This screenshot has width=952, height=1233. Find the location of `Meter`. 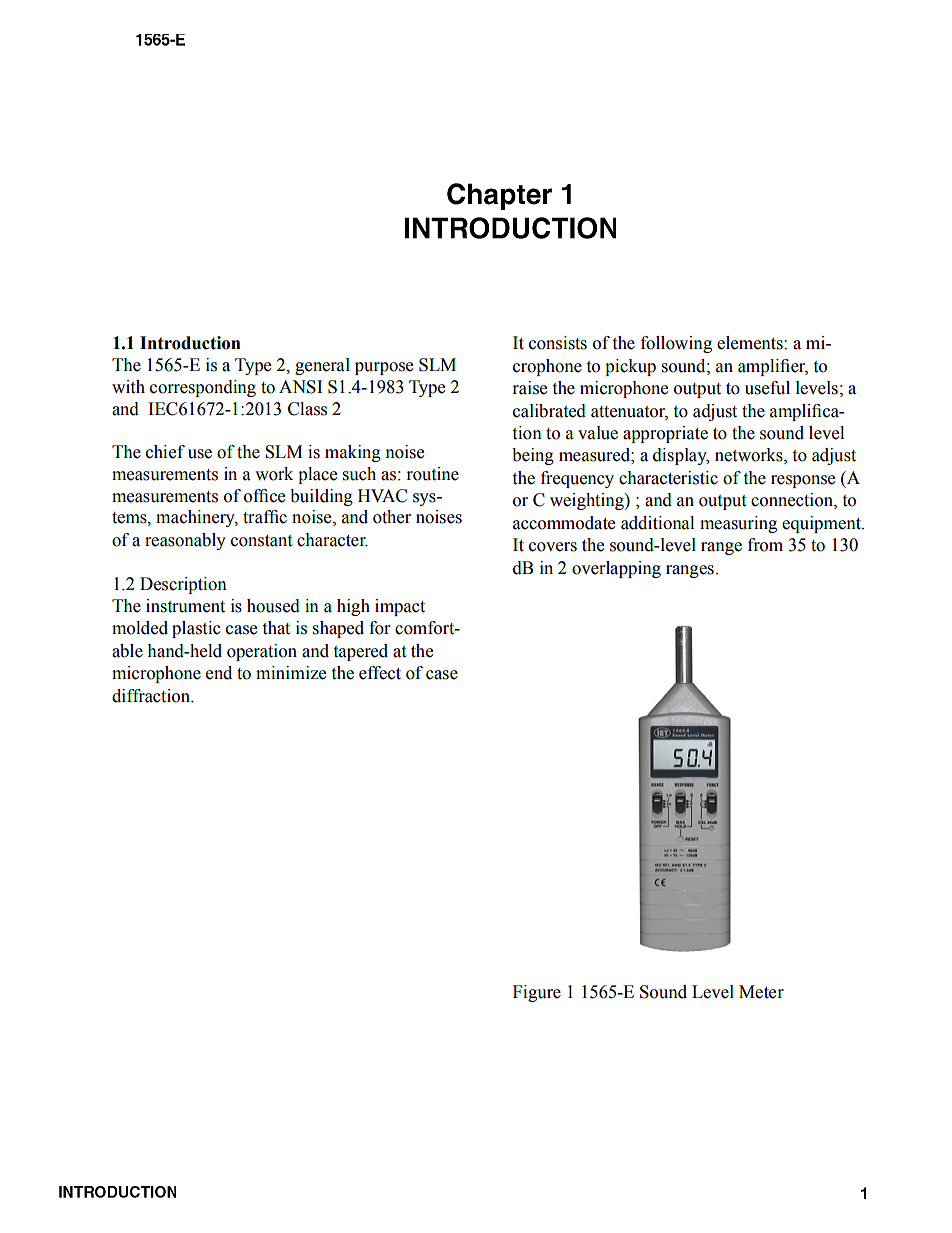

Meter is located at coordinates (761, 992).
